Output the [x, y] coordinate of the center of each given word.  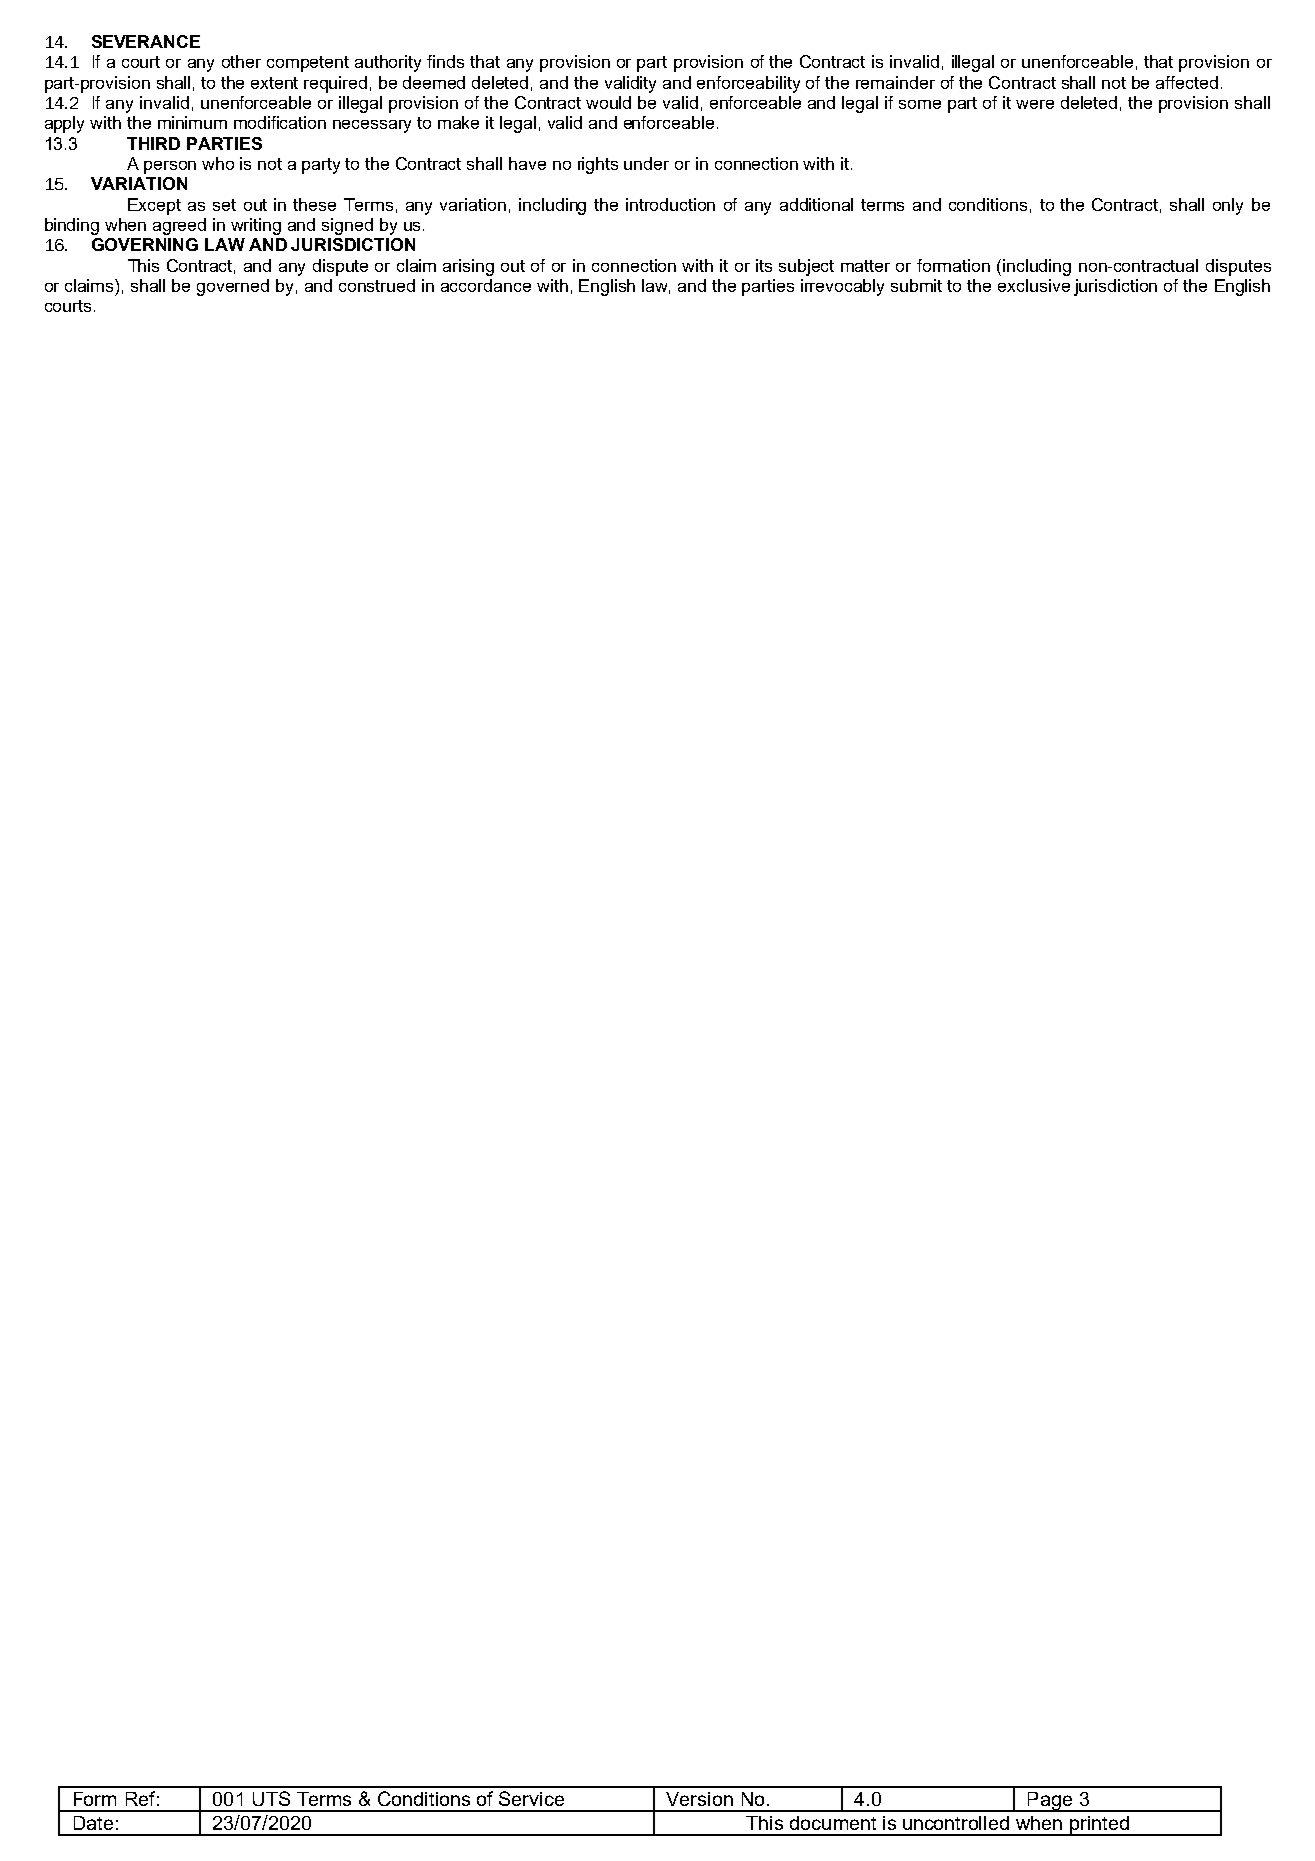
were [1035, 104]
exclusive [1034, 285]
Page [1050, 1802]
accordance [486, 285]
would [608, 102]
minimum [192, 122]
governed [233, 287]
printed [1099, 1826]
